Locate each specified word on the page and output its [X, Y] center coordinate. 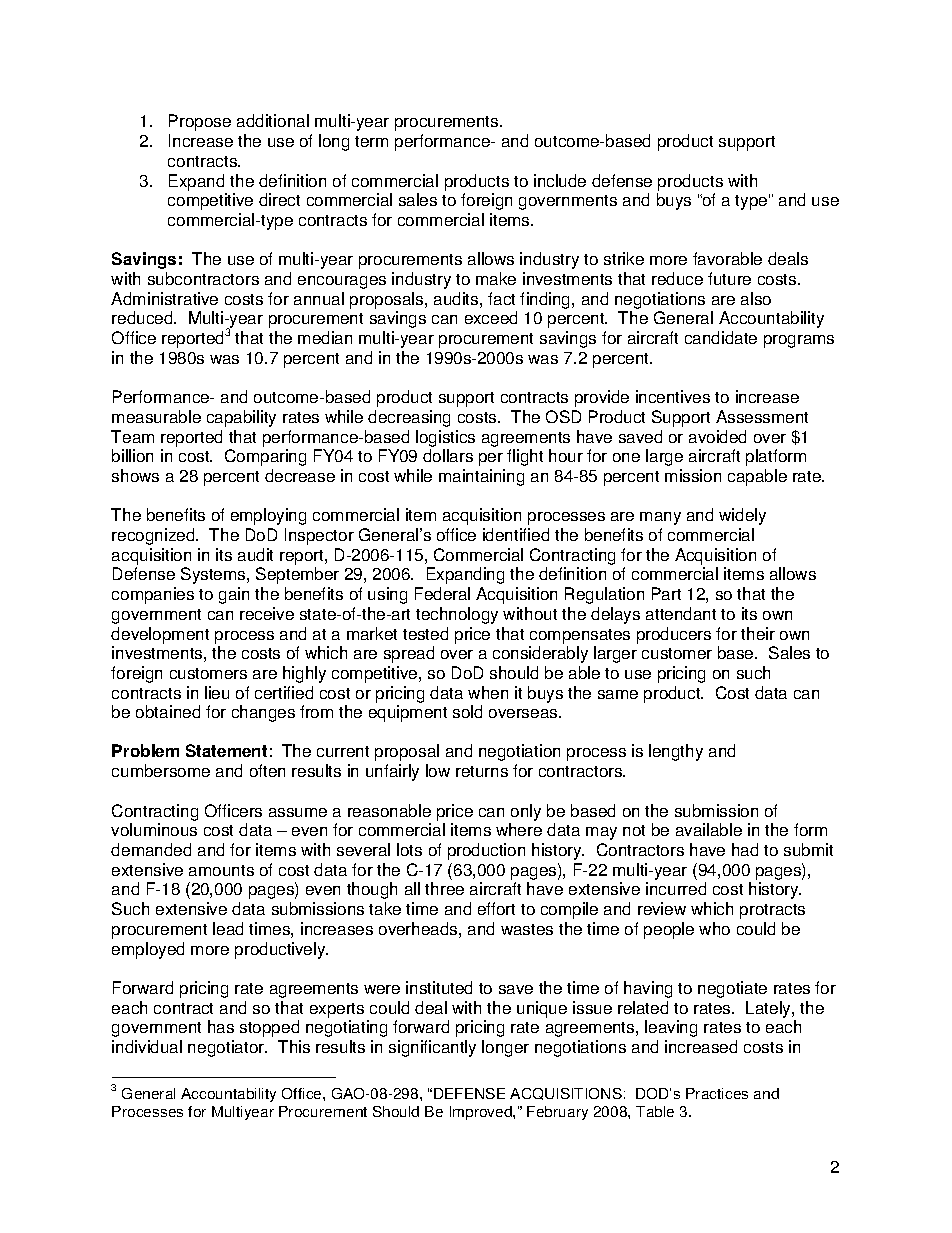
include [560, 180]
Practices [717, 1093]
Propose [200, 122]
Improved [482, 1113]
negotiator [227, 1048]
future [729, 278]
